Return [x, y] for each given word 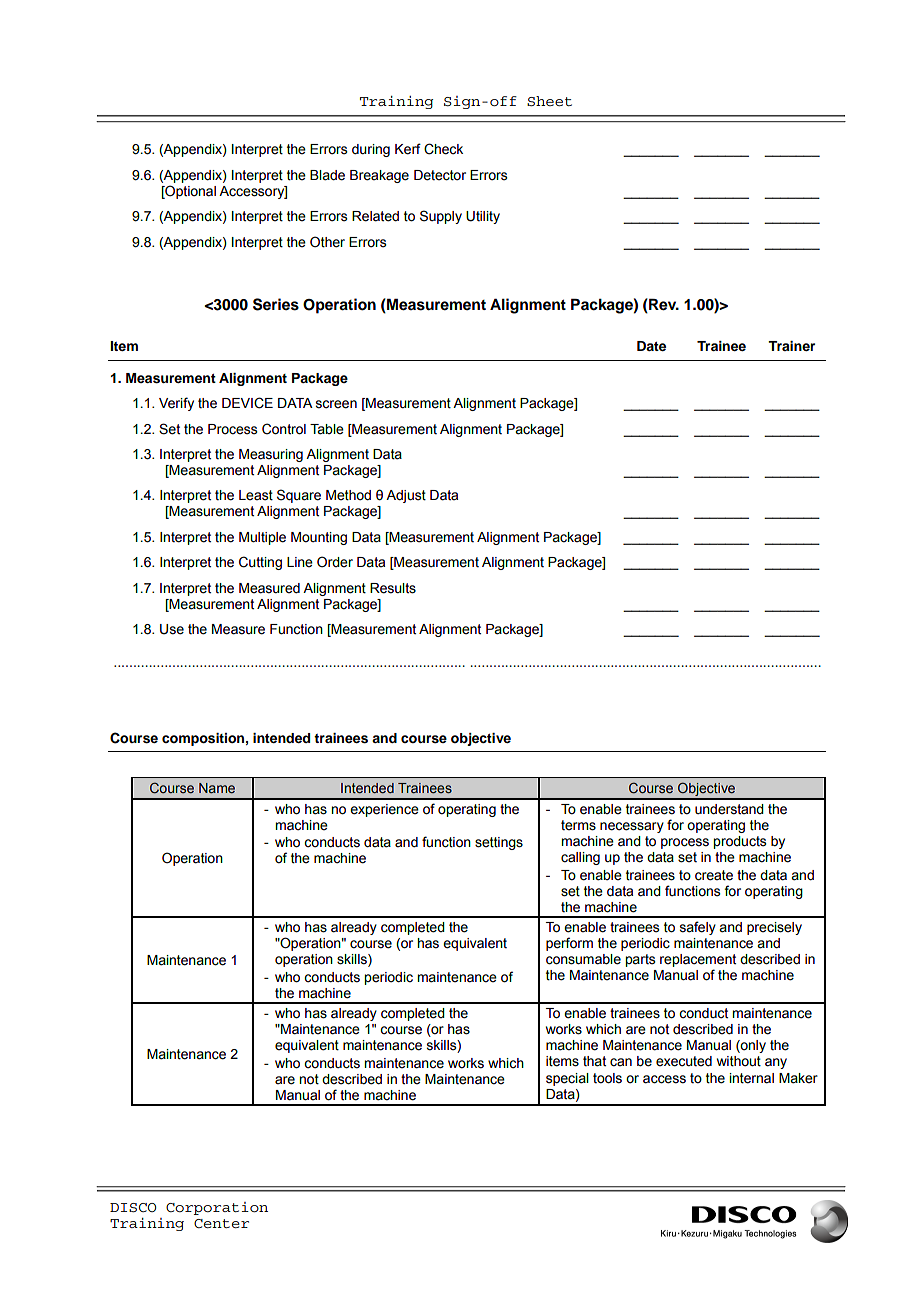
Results [393, 588]
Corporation [217, 1208]
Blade [327, 175]
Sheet [549, 101]
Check [443, 149]
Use [172, 629]
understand [729, 809]
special [567, 1079]
